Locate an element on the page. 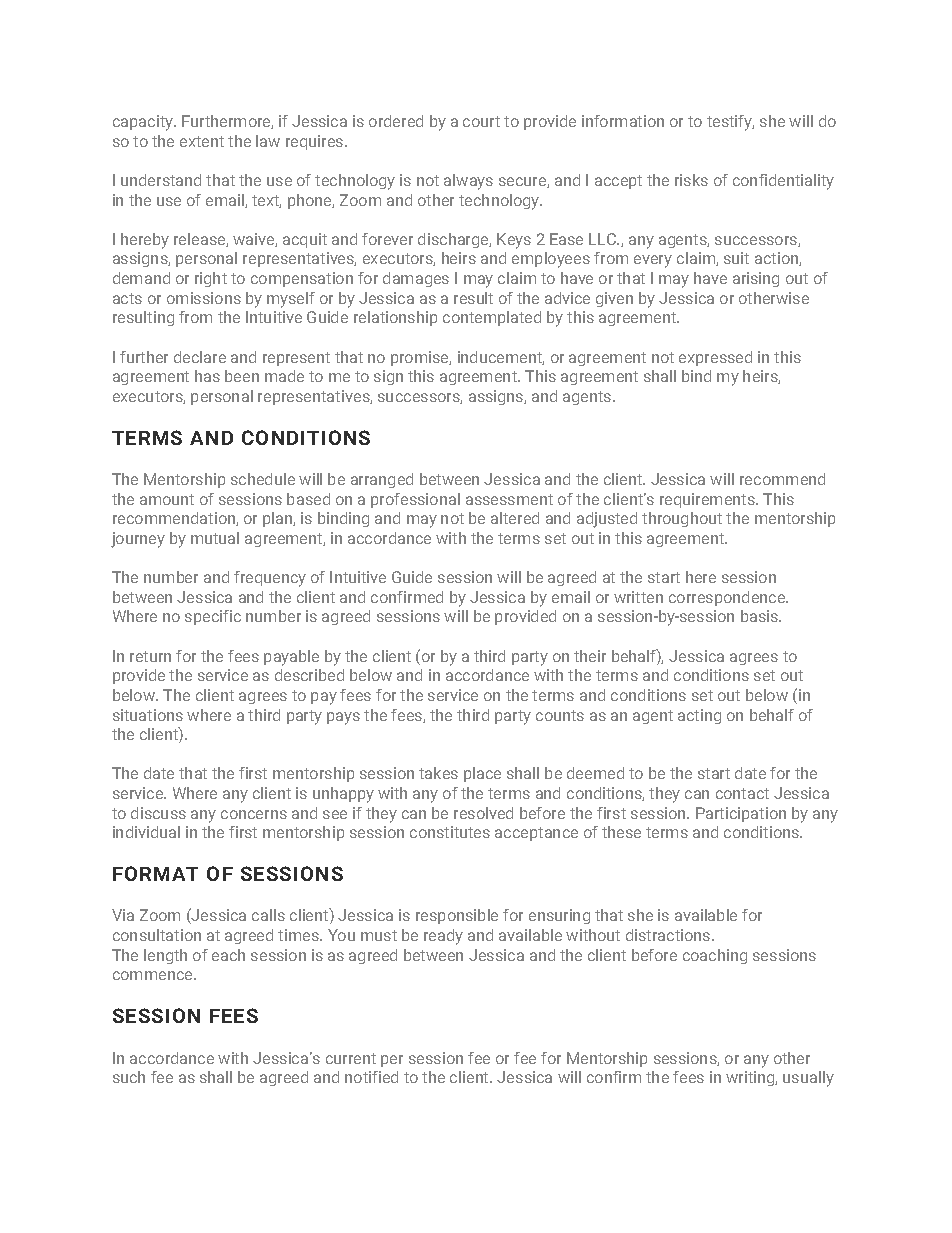 Image resolution: width=952 pixels, height=1233 pixels. such is located at coordinates (129, 1077).
